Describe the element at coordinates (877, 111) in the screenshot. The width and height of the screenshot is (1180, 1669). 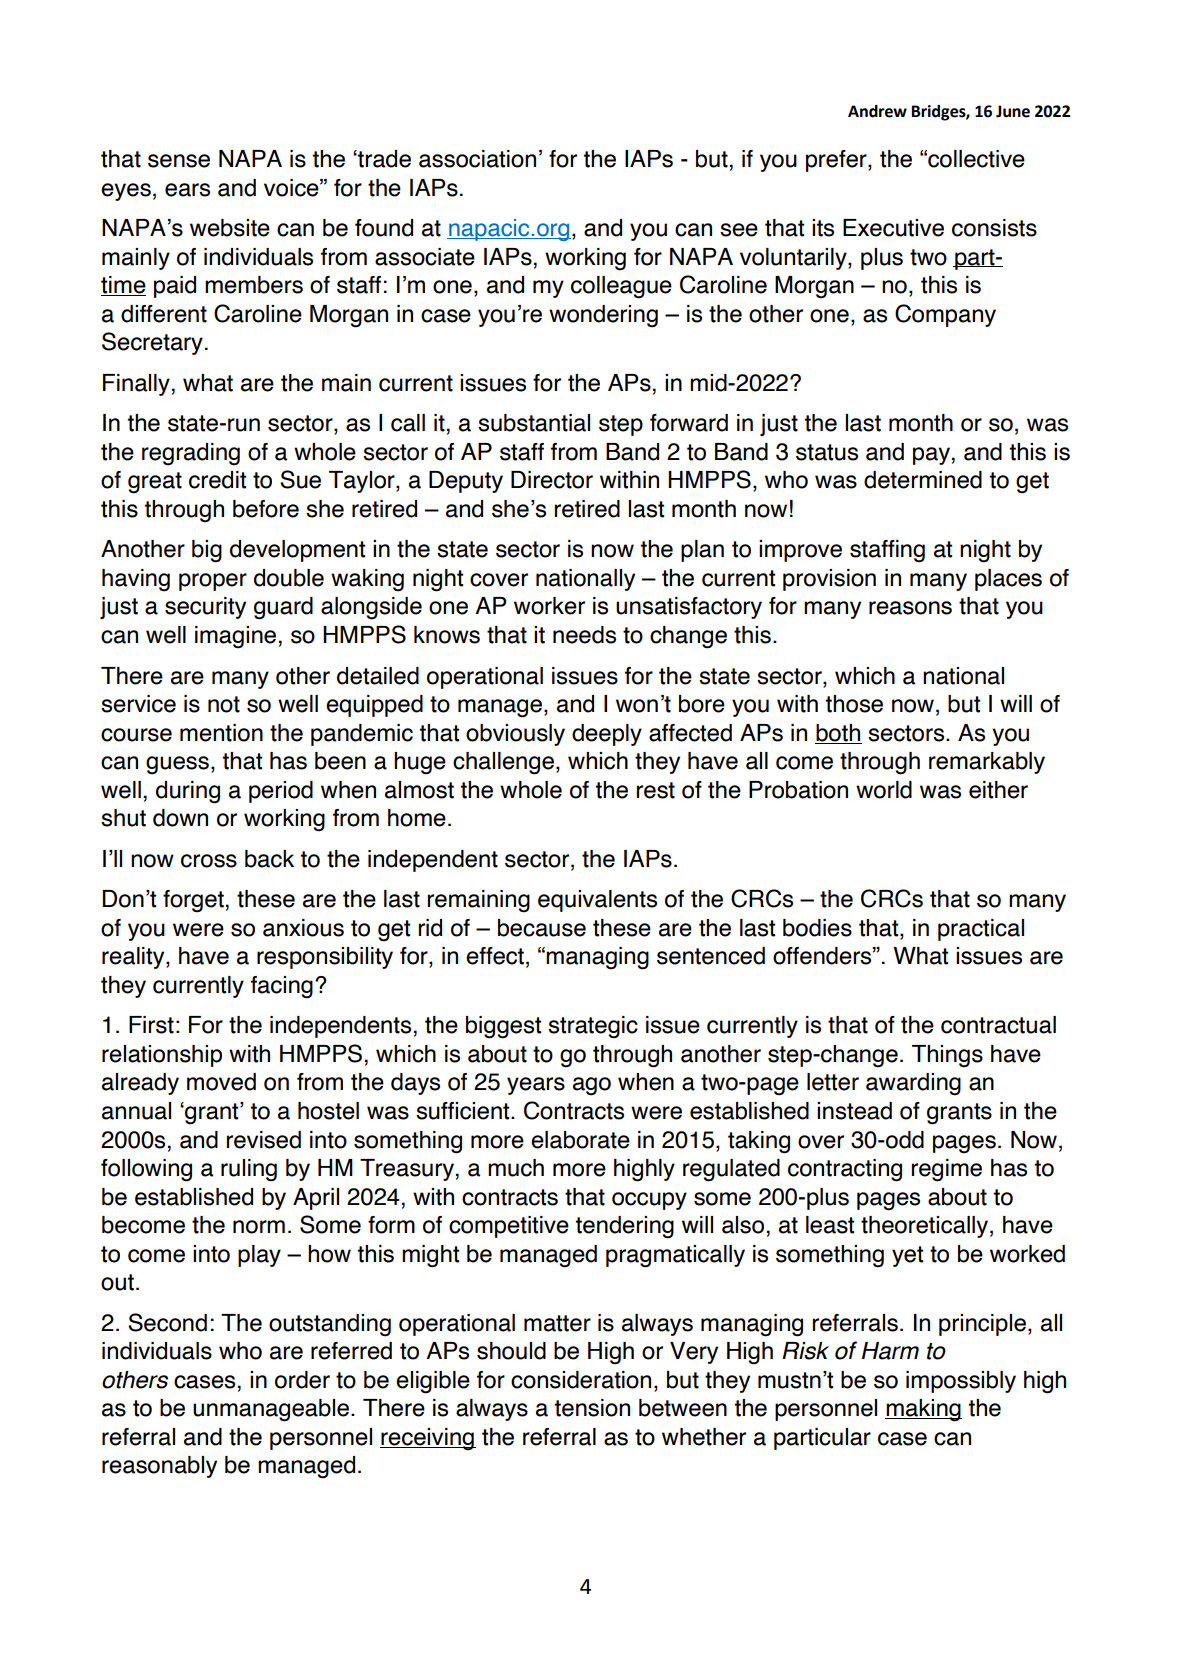
I see `Andrew` at that location.
